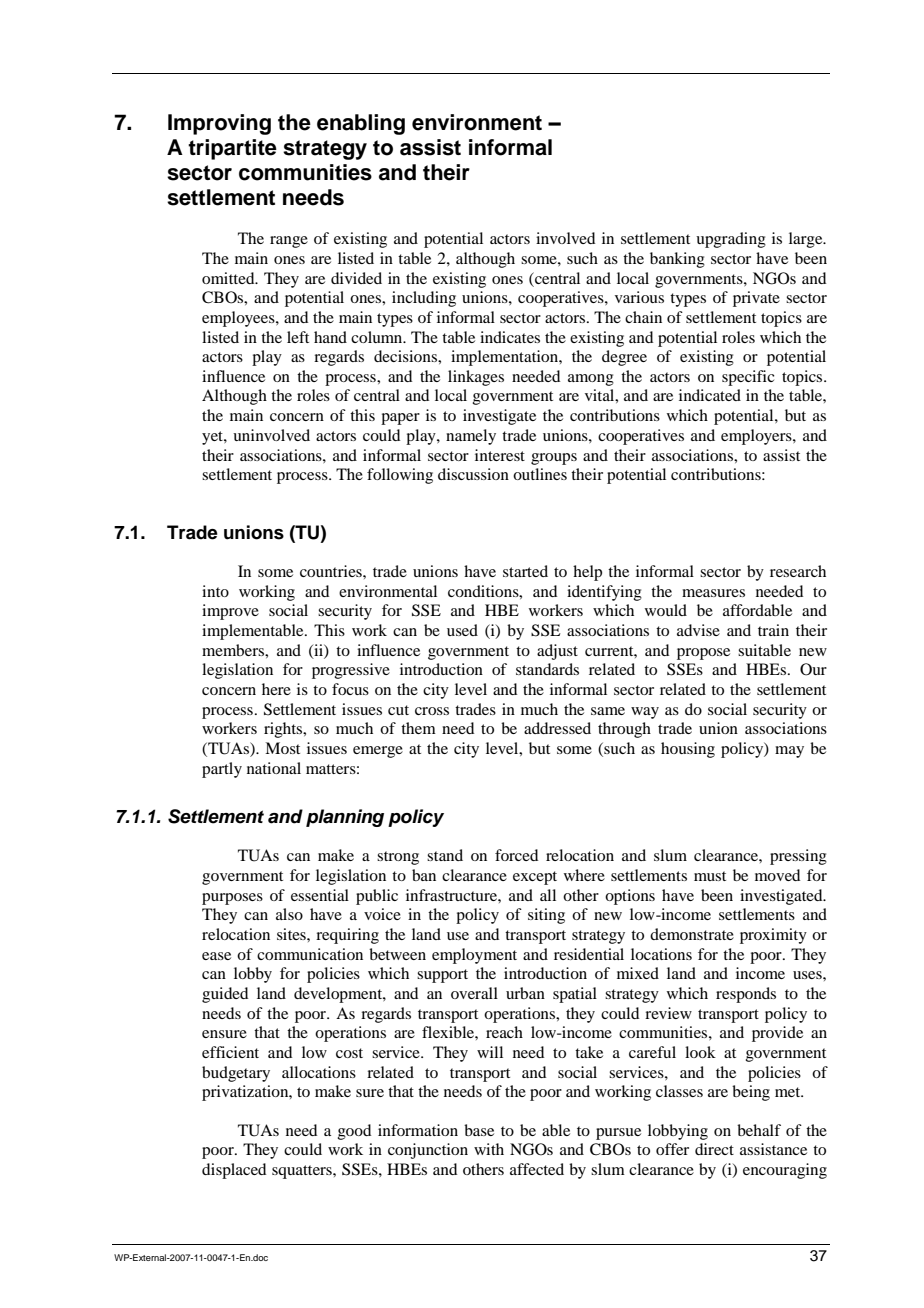 This screenshot has height=1308, width=924. I want to click on direct, so click(714, 1149).
